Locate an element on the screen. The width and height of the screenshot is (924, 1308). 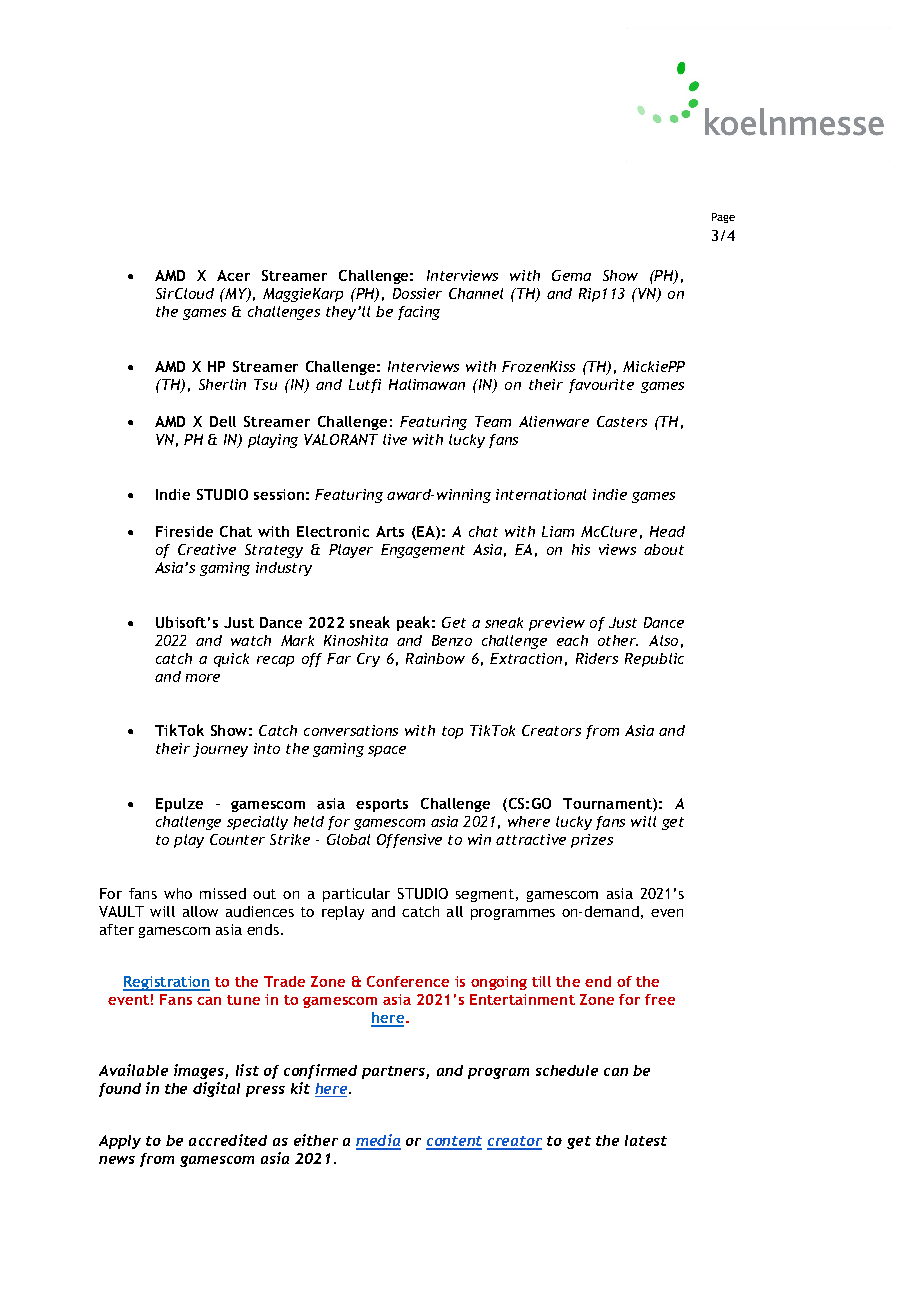
Cry is located at coordinates (368, 660).
